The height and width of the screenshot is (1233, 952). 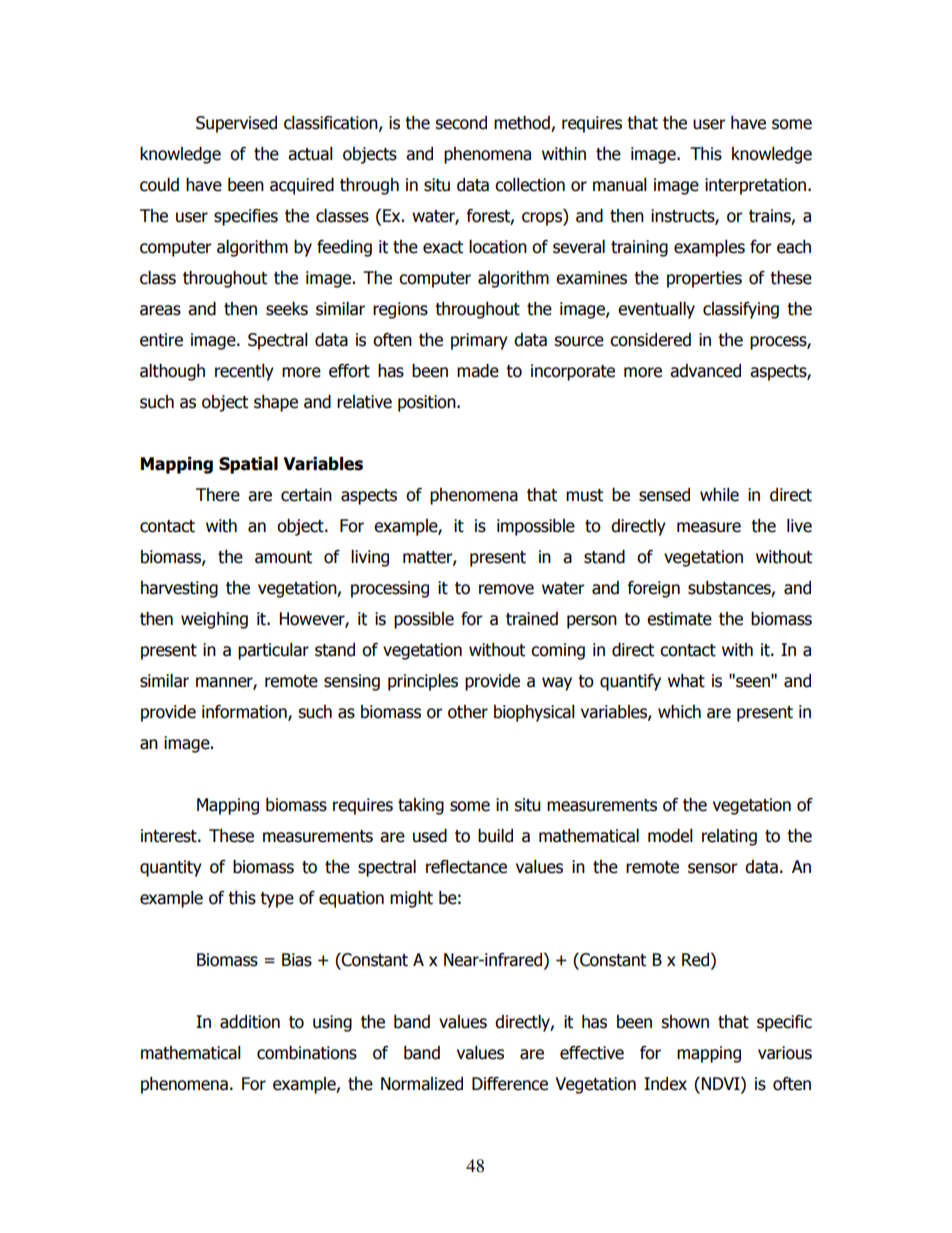 What do you see at coordinates (218, 495) in the screenshot?
I see `There` at bounding box center [218, 495].
